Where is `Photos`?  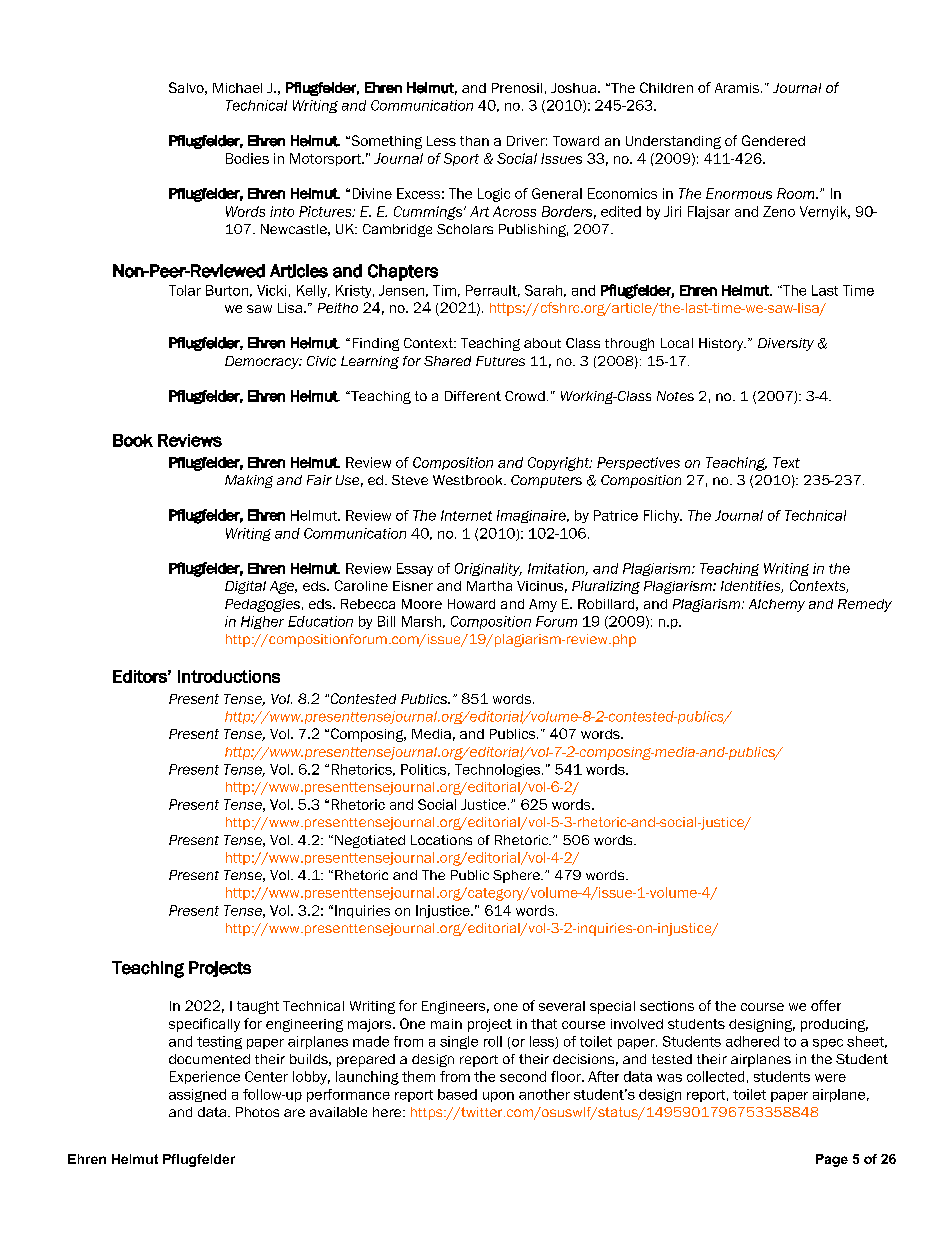
Photos is located at coordinates (257, 1112).
